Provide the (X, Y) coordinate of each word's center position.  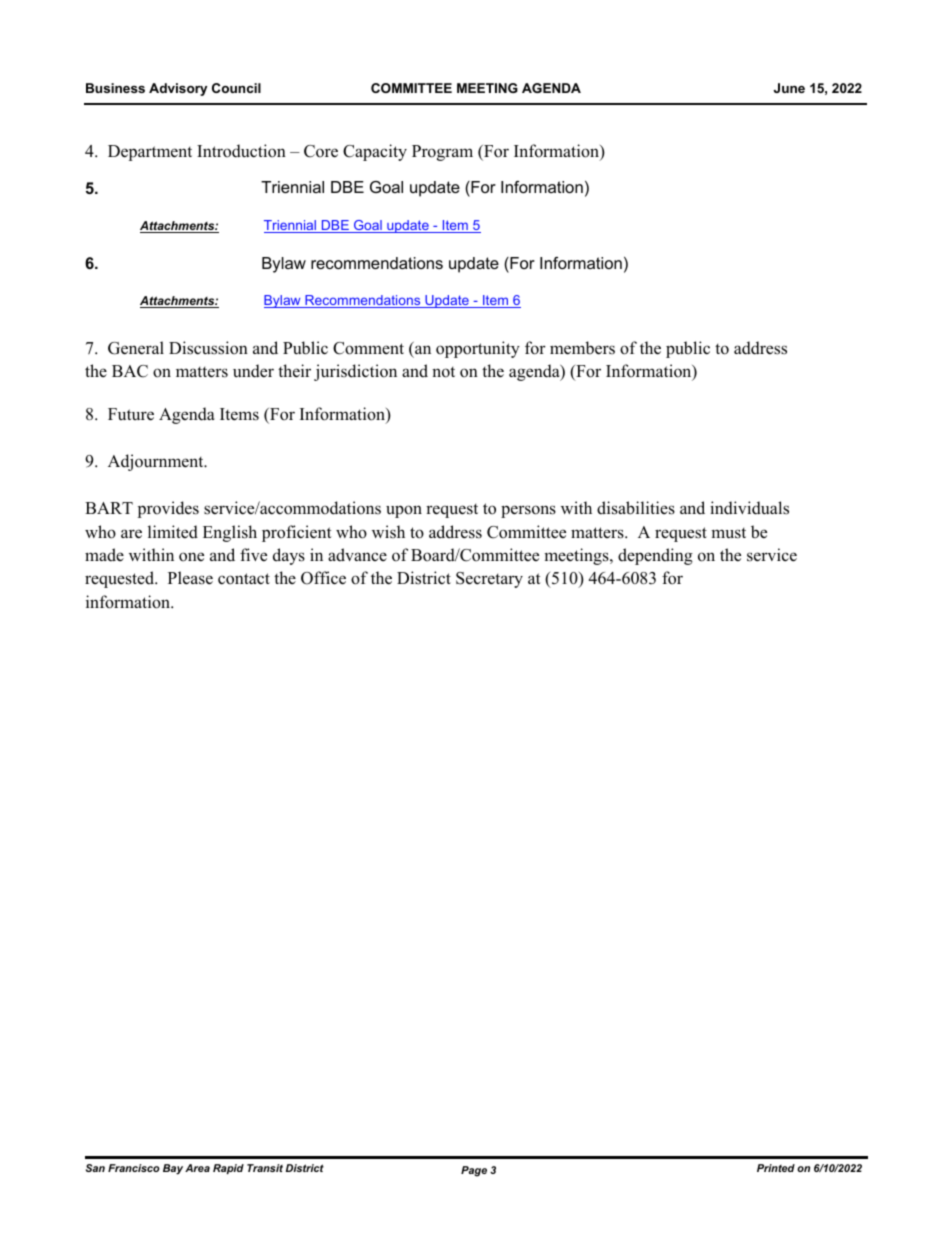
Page (474, 1171)
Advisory (178, 89)
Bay (173, 1169)
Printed (776, 1168)
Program (442, 153)
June (789, 88)
